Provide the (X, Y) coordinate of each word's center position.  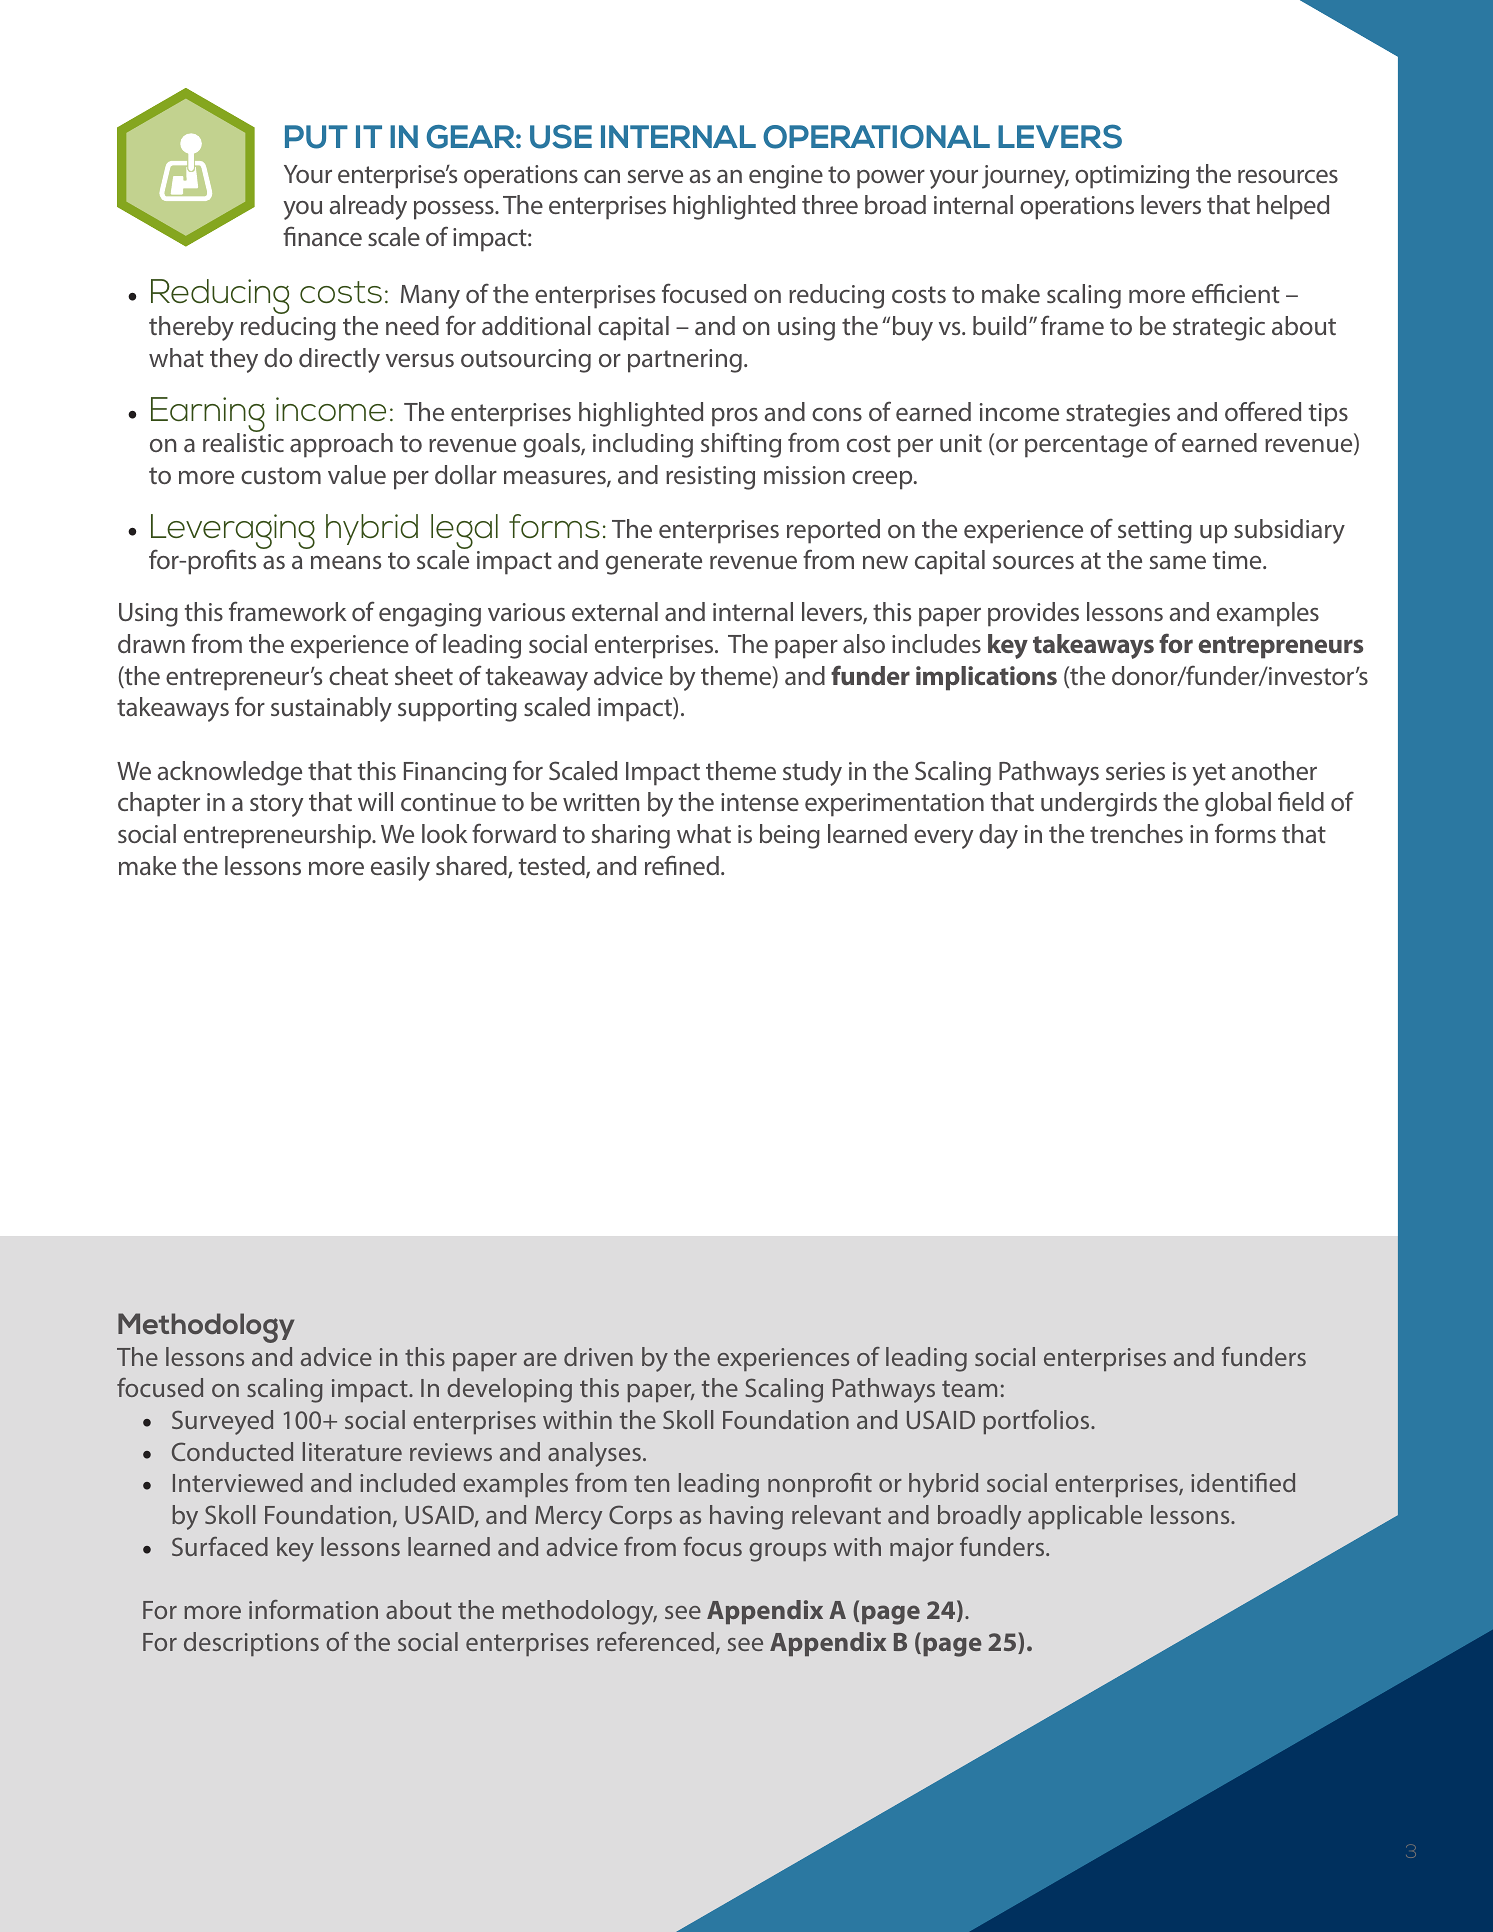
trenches (1136, 833)
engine (786, 177)
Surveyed (222, 1422)
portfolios (1037, 1422)
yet (1209, 774)
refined (682, 865)
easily (400, 868)
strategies (1118, 415)
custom (281, 475)
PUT (316, 137)
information (313, 1609)
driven (598, 1356)
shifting (741, 445)
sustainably (331, 709)
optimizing (1132, 177)
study (812, 773)
